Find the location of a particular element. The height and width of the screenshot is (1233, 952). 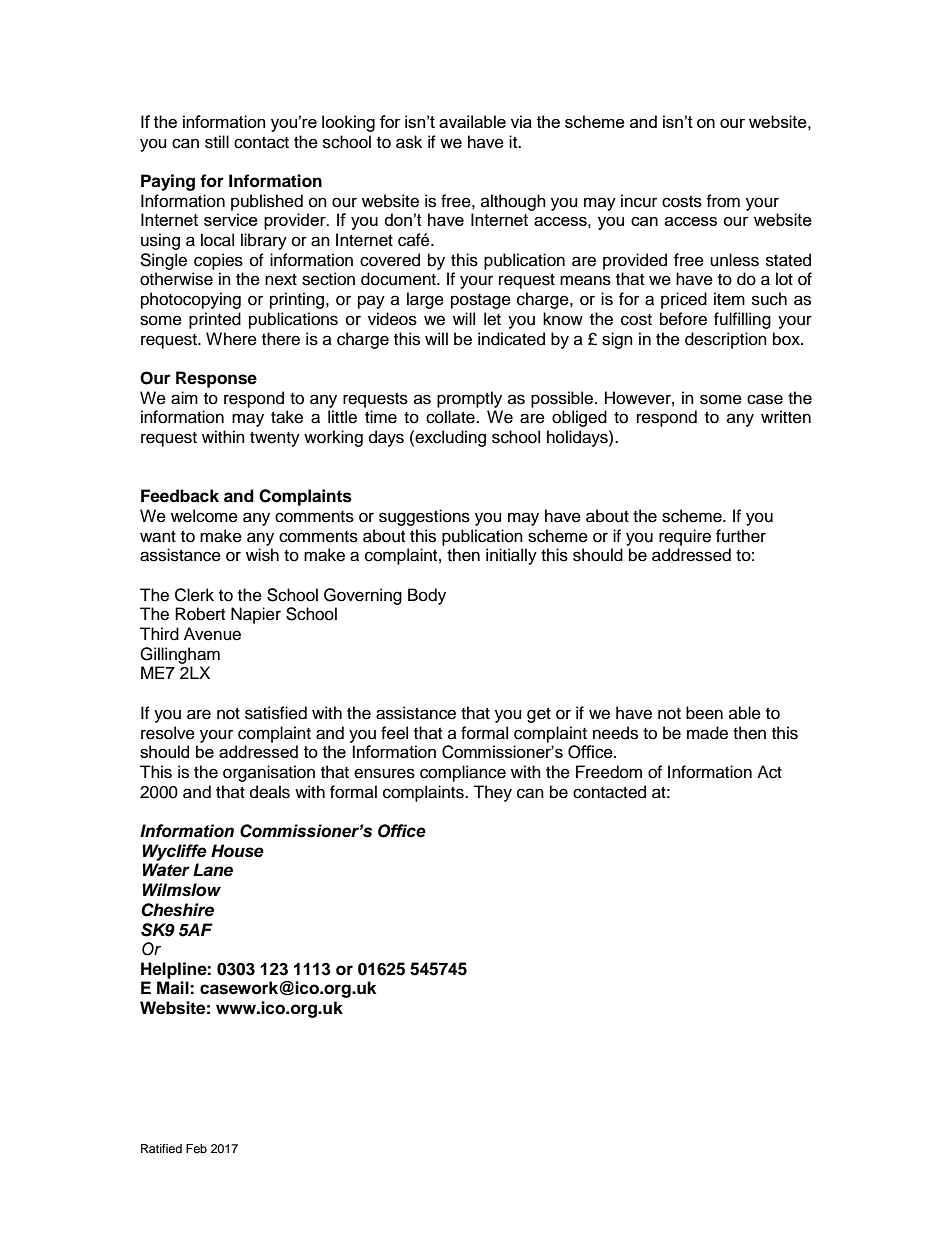

still is located at coordinates (217, 142).
